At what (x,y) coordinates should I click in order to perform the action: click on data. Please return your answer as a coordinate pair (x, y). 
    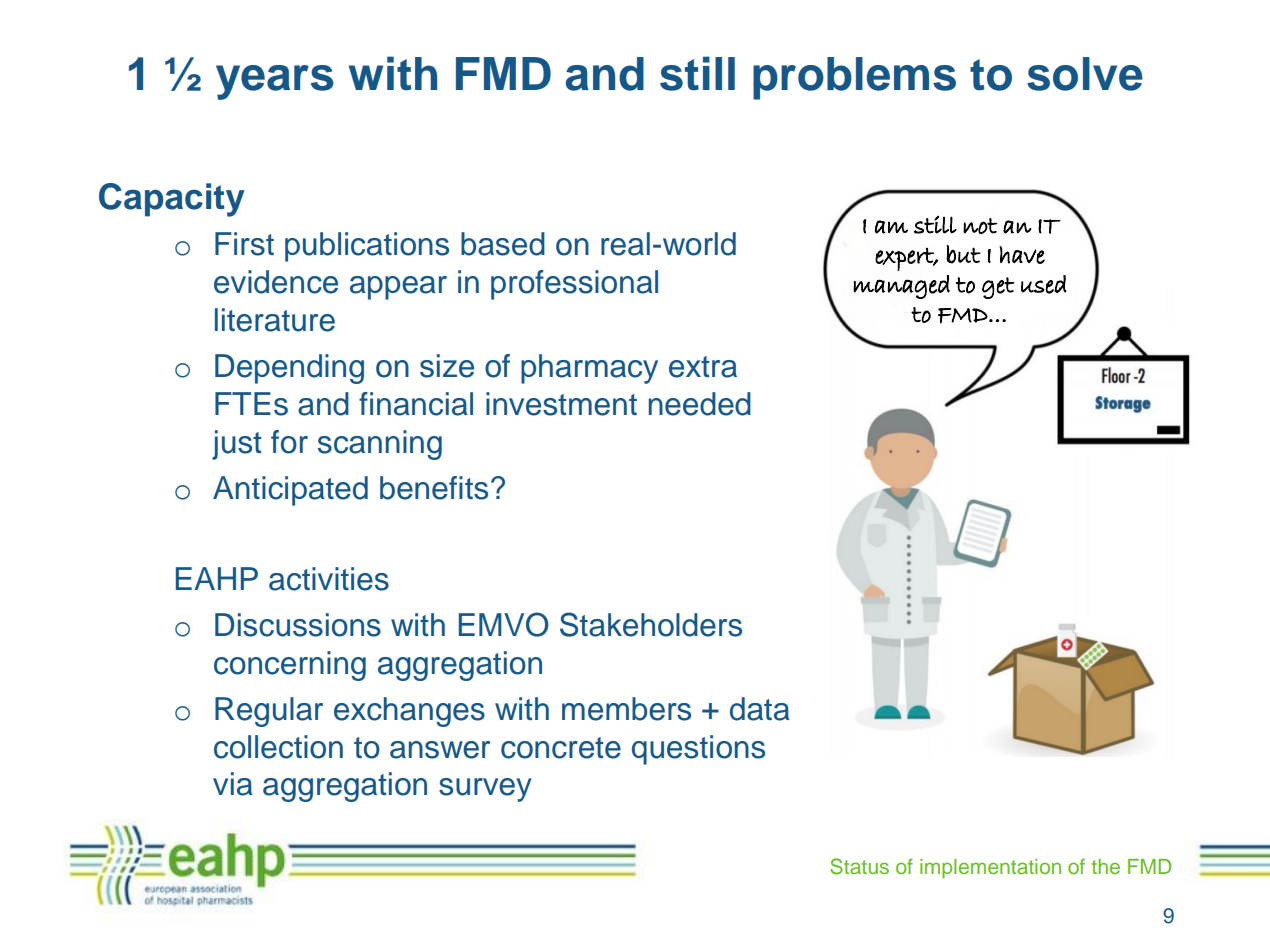
    Looking at the image, I should click on (760, 709).
